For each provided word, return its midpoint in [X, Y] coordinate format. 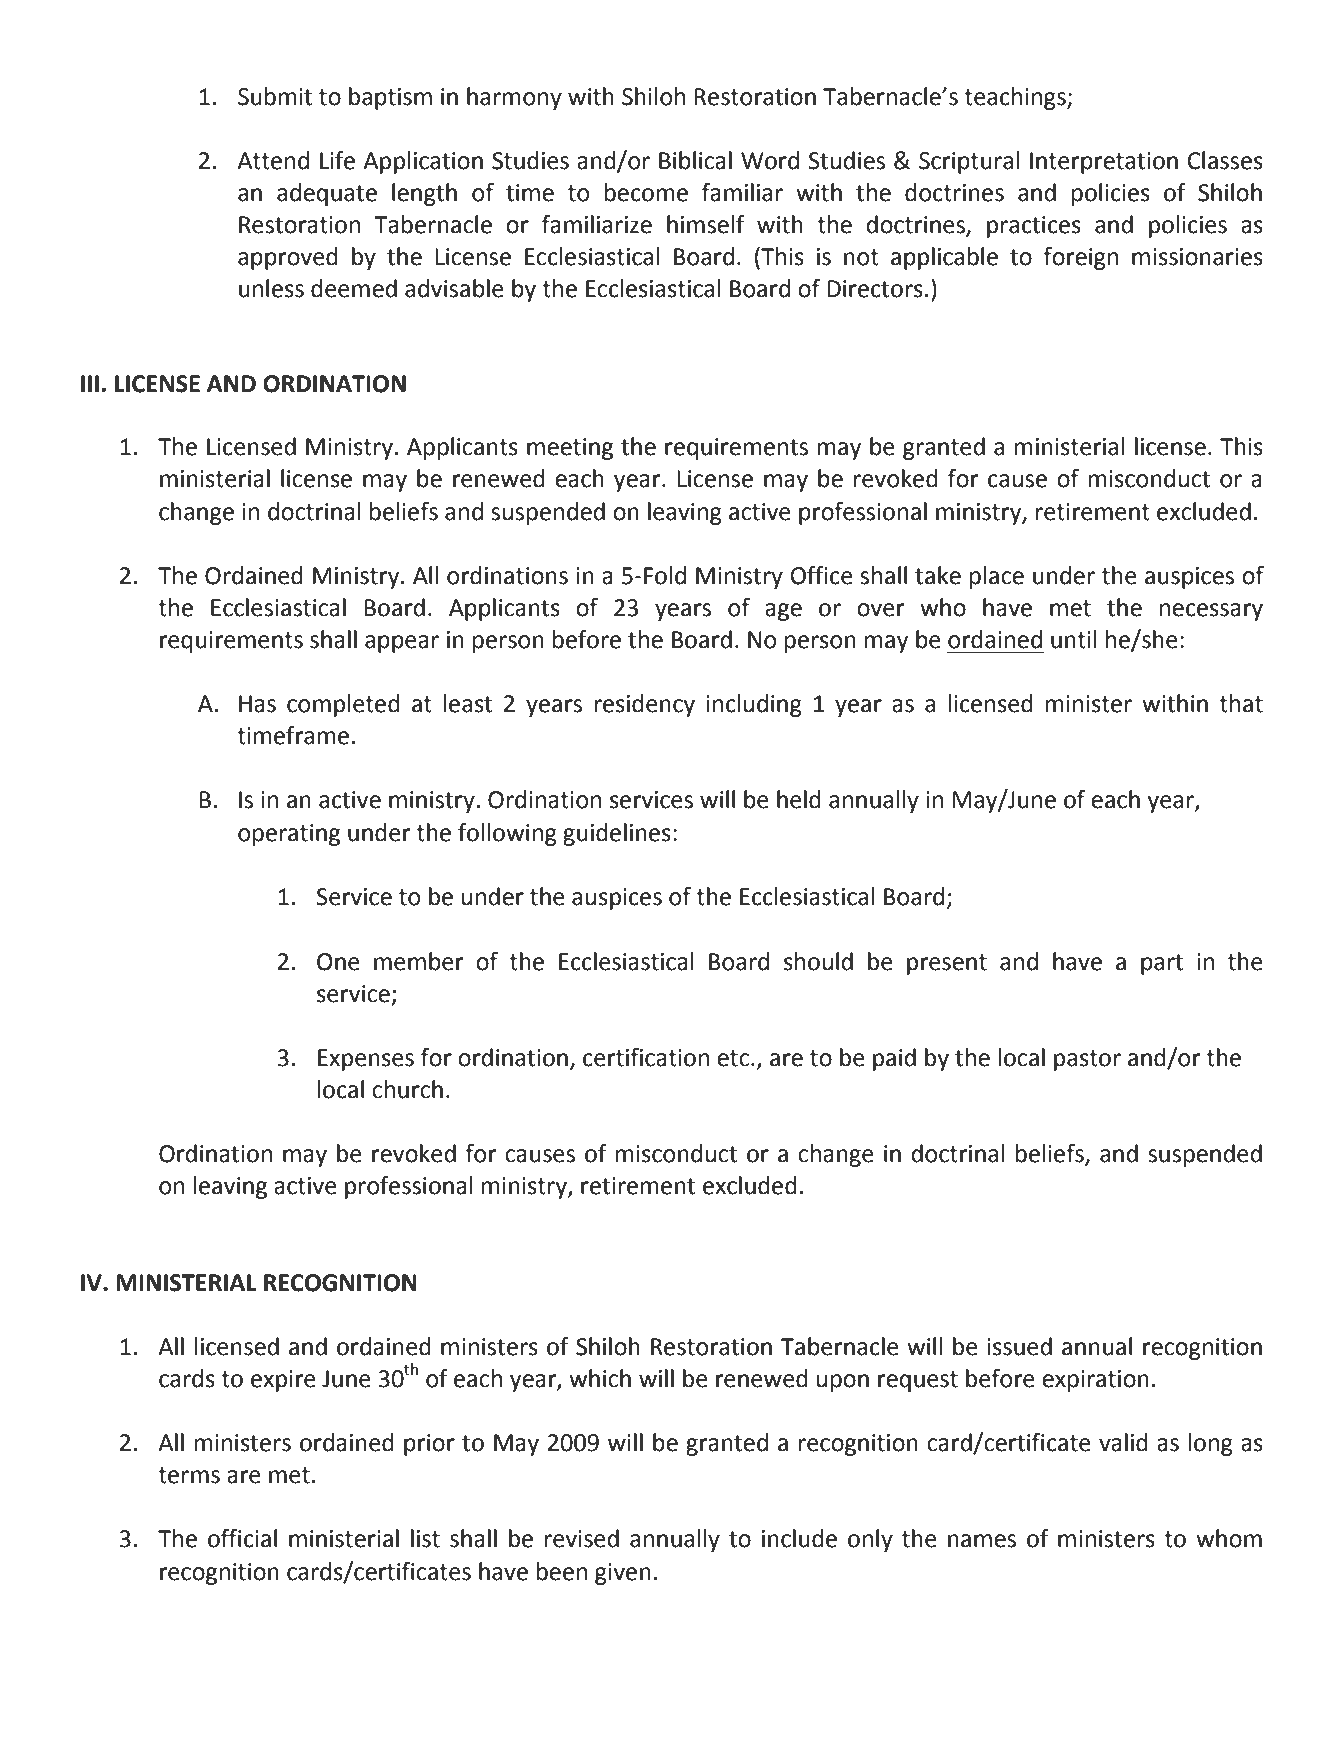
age [783, 612]
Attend [273, 160]
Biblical [695, 160]
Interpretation [1104, 163]
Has [257, 704]
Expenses [366, 1060]
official [242, 1538]
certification [646, 1057]
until [1074, 639]
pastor [1087, 1060]
